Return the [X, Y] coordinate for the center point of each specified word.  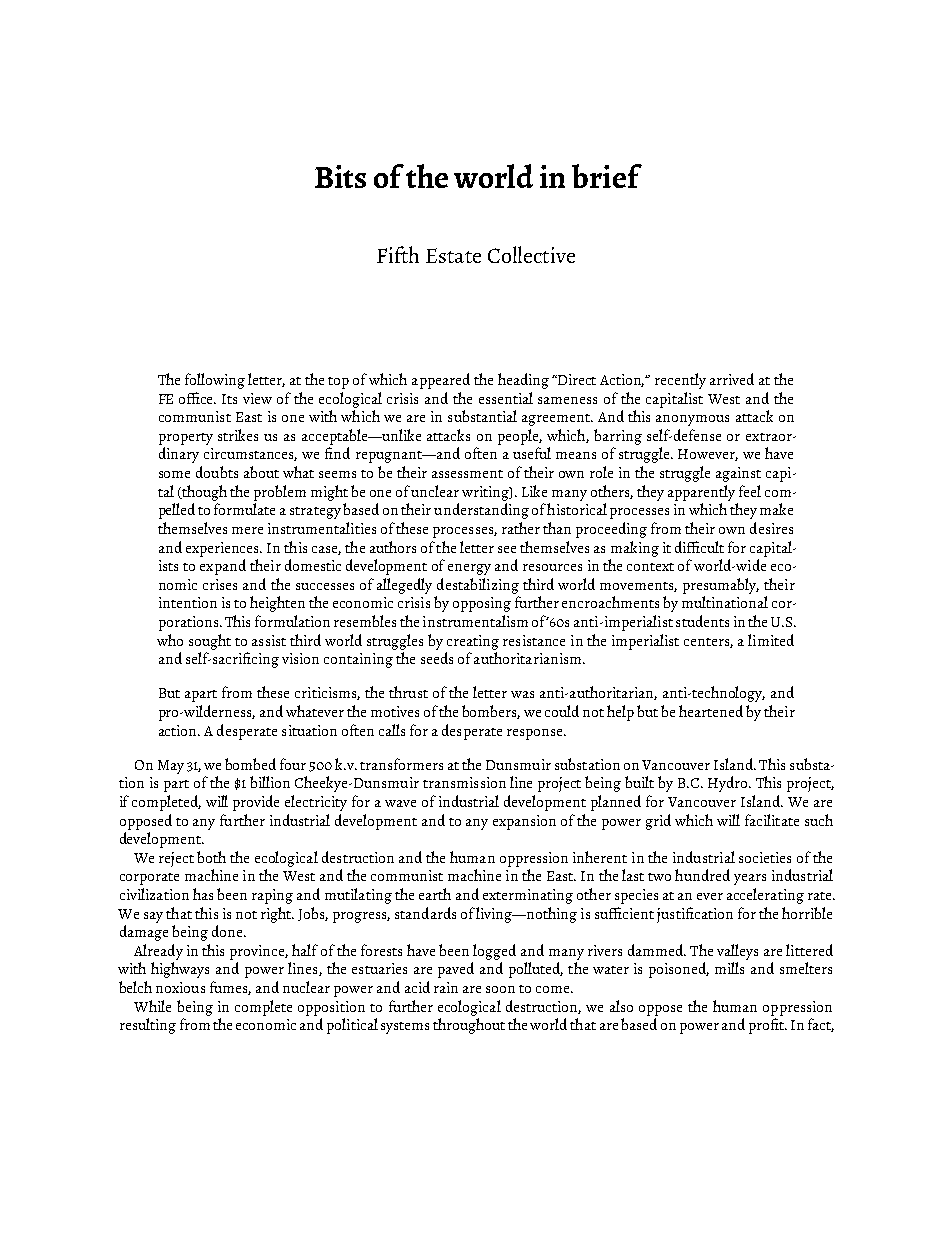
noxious [180, 987]
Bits [340, 176]
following [215, 381]
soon [500, 989]
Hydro [729, 784]
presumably [721, 586]
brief [607, 176]
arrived [732, 379]
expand [223, 567]
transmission [464, 782]
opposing [482, 604]
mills [729, 968]
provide [256, 803]
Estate [453, 255]
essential [506, 398]
